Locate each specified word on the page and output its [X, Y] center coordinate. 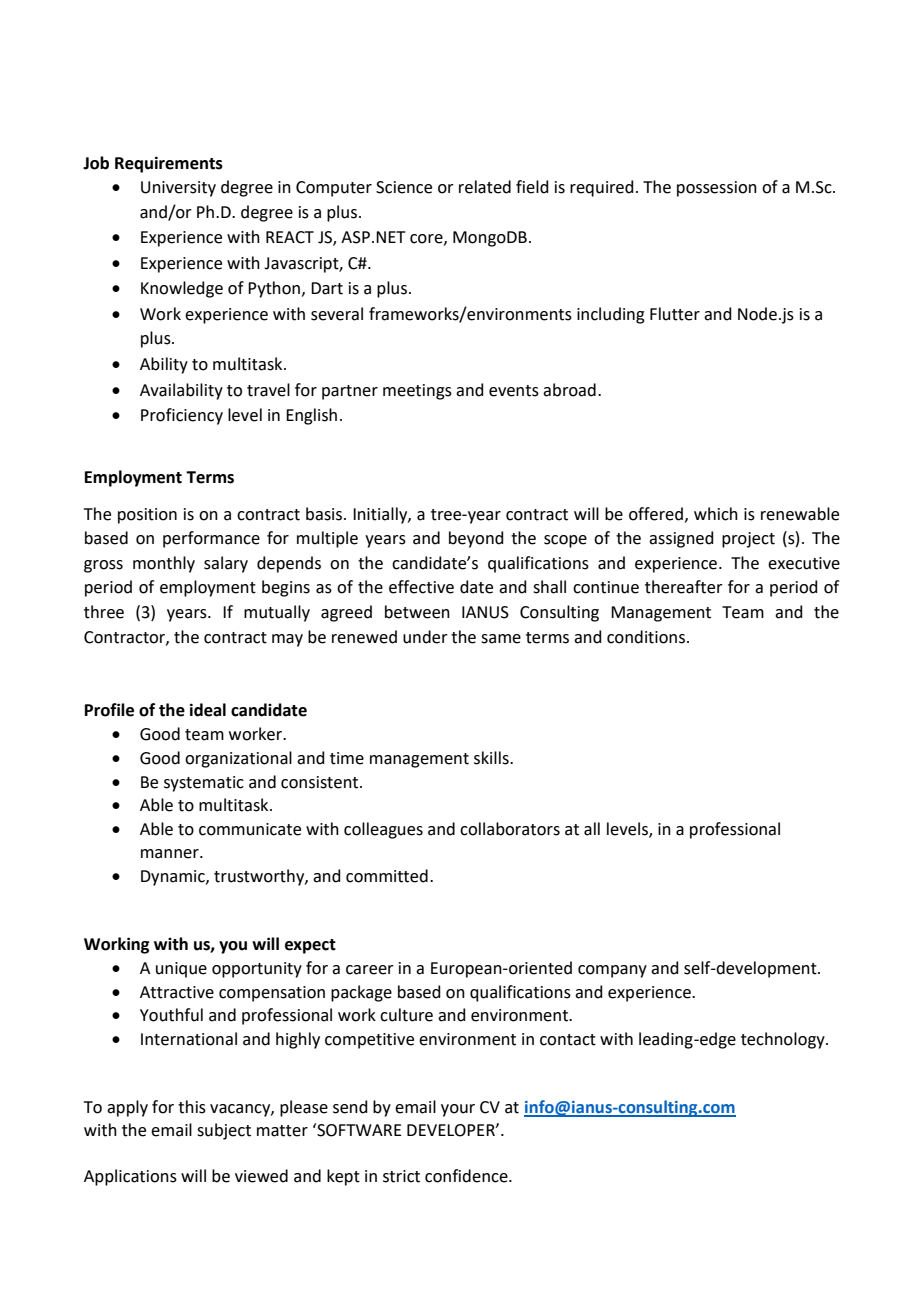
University [178, 189]
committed [387, 876]
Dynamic [174, 878]
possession [717, 189]
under [425, 637]
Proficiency [182, 416]
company [612, 971]
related [485, 187]
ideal [208, 710]
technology [784, 1040]
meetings [417, 392]
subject [224, 1131]
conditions [646, 637]
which [716, 514]
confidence [467, 1176]
